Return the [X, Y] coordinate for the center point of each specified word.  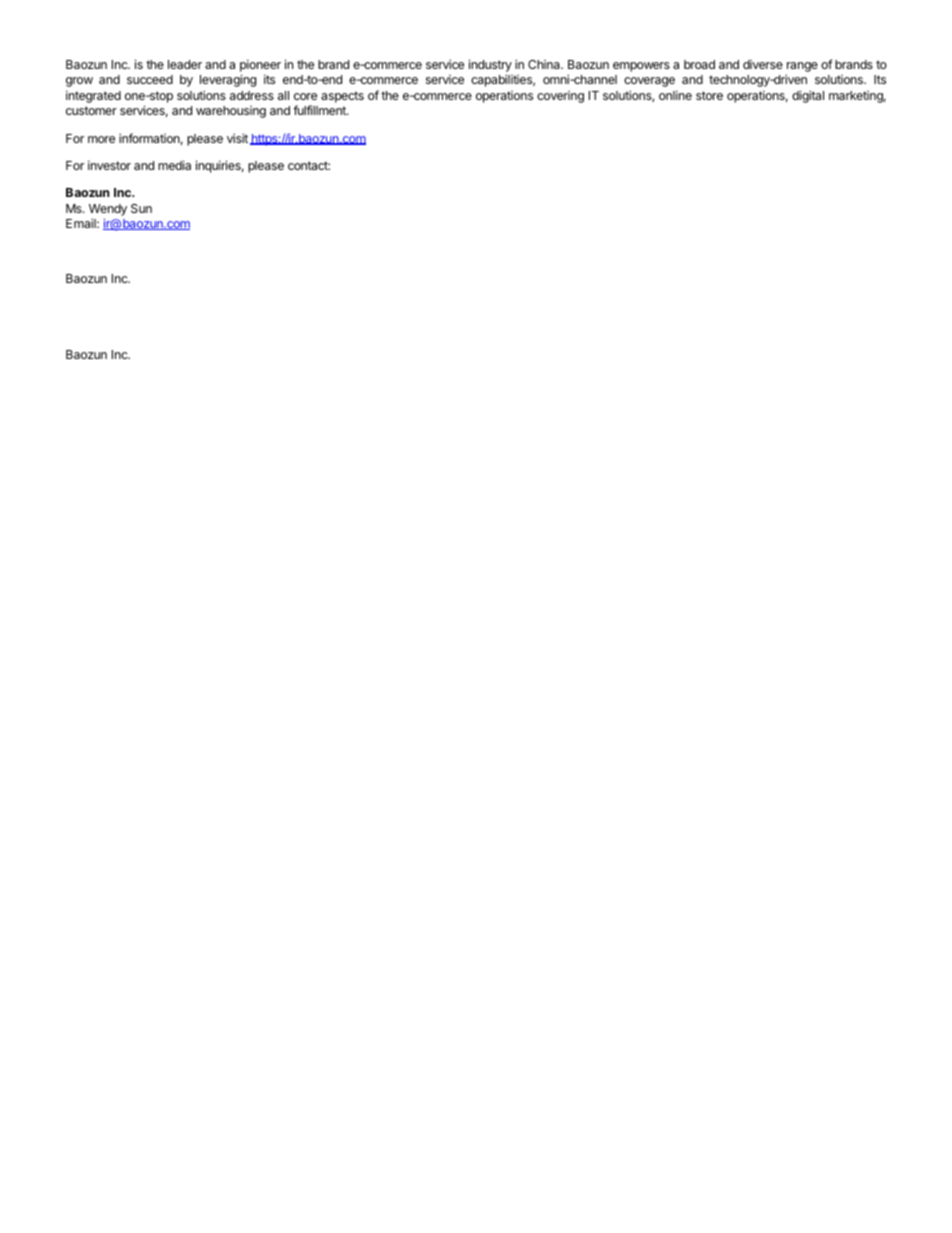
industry [490, 65]
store [709, 95]
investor [109, 165]
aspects [342, 97]
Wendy [108, 210]
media [174, 165]
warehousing [231, 112]
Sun [141, 208]
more [101, 139]
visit [237, 138]
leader [185, 64]
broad [699, 64]
